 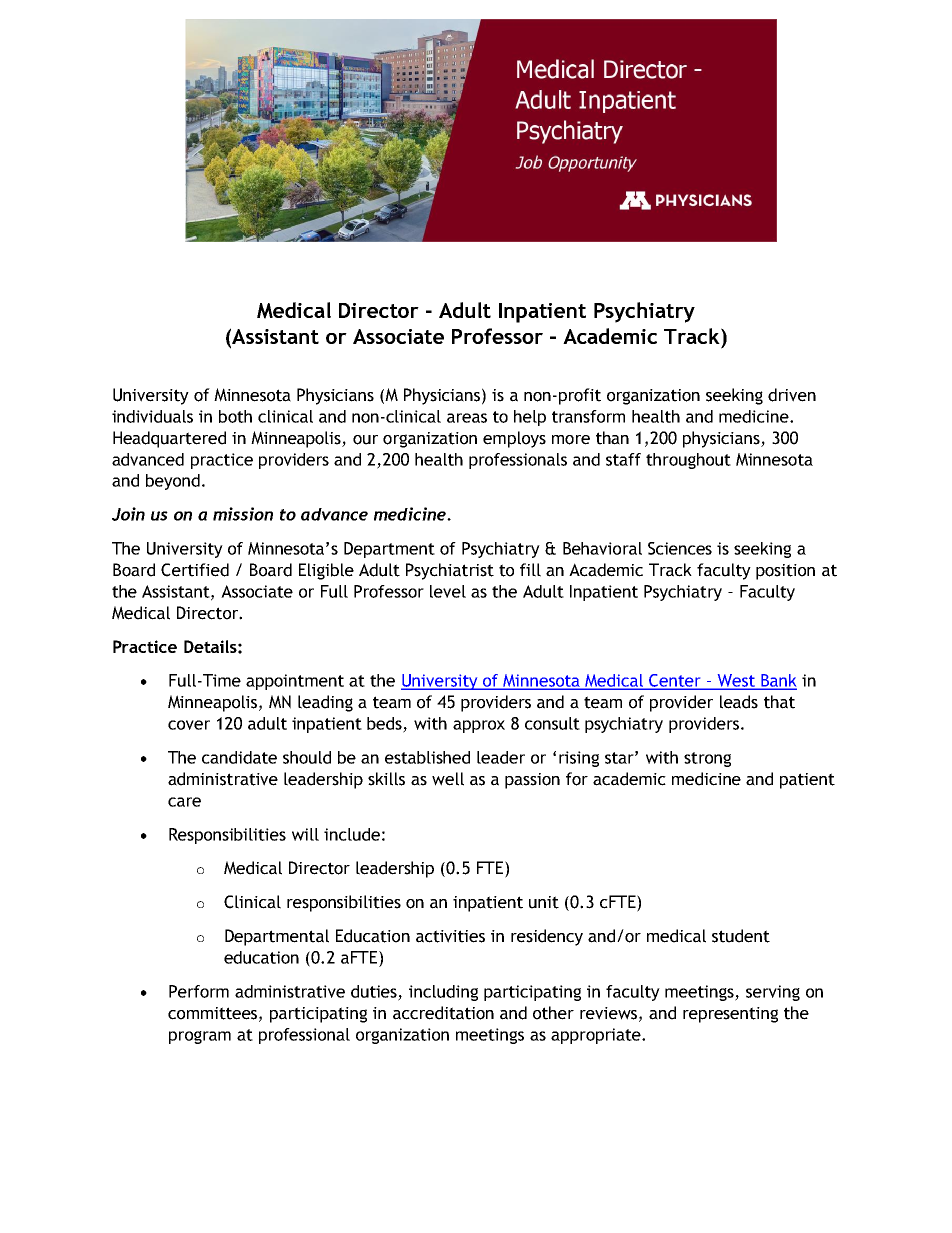 I want to click on Sciences, so click(x=680, y=548).
